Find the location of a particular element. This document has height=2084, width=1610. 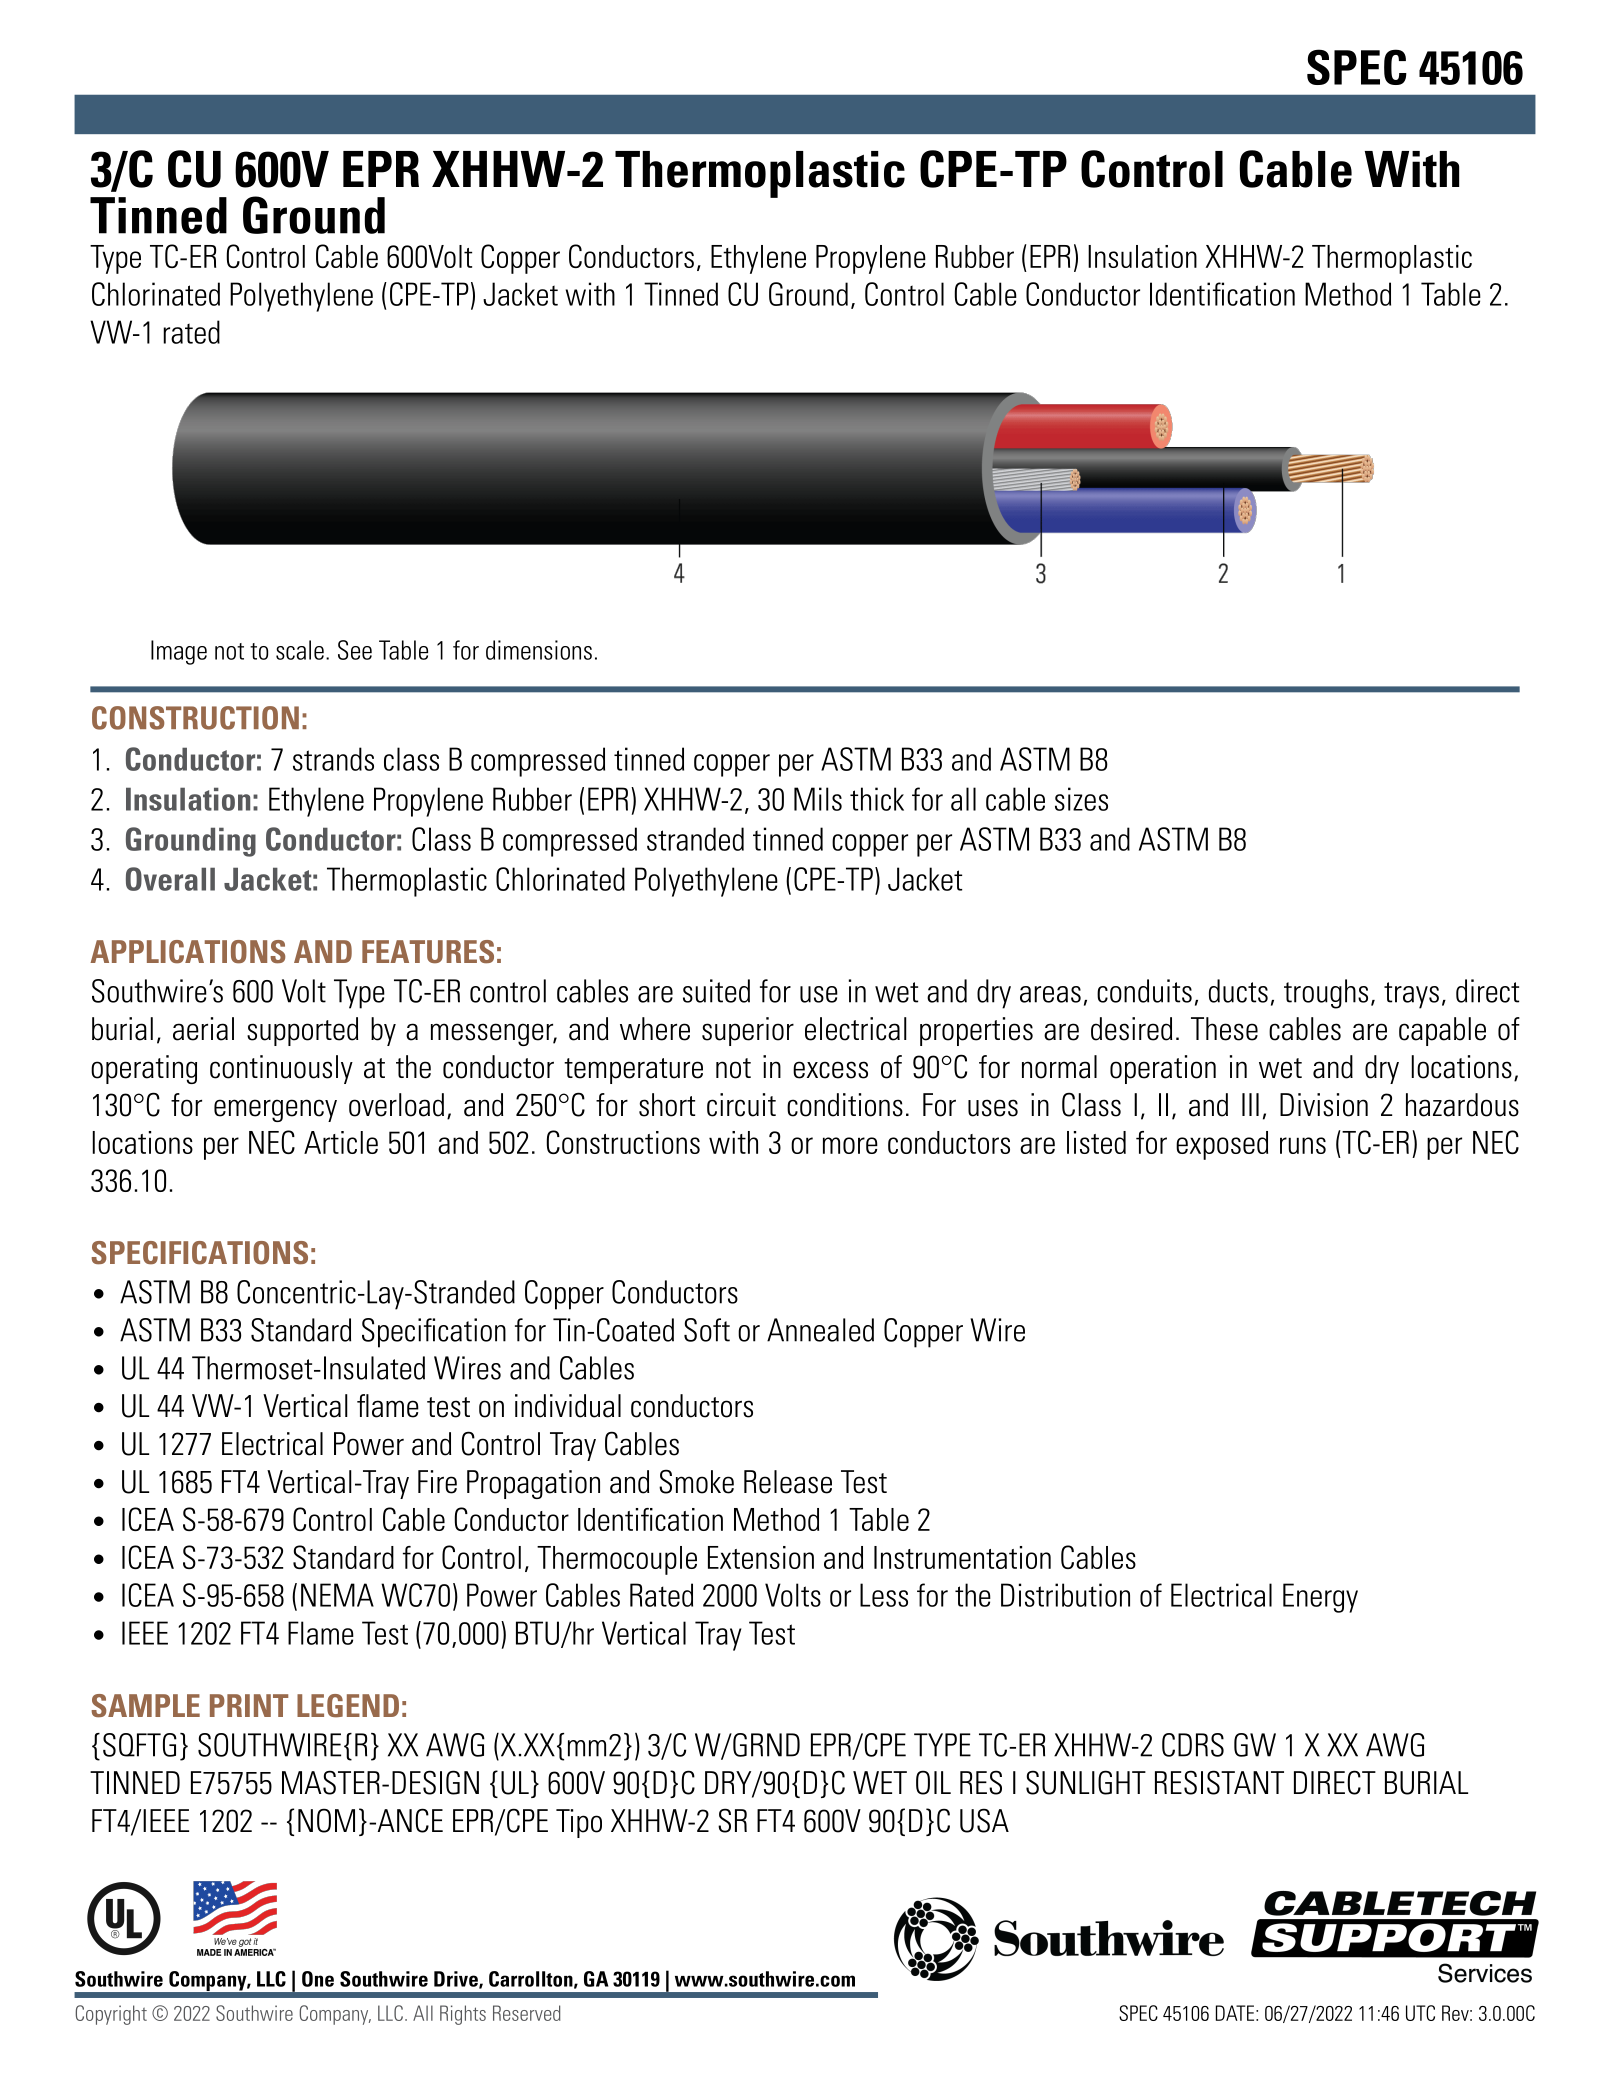

PRINT is located at coordinates (249, 1705).
